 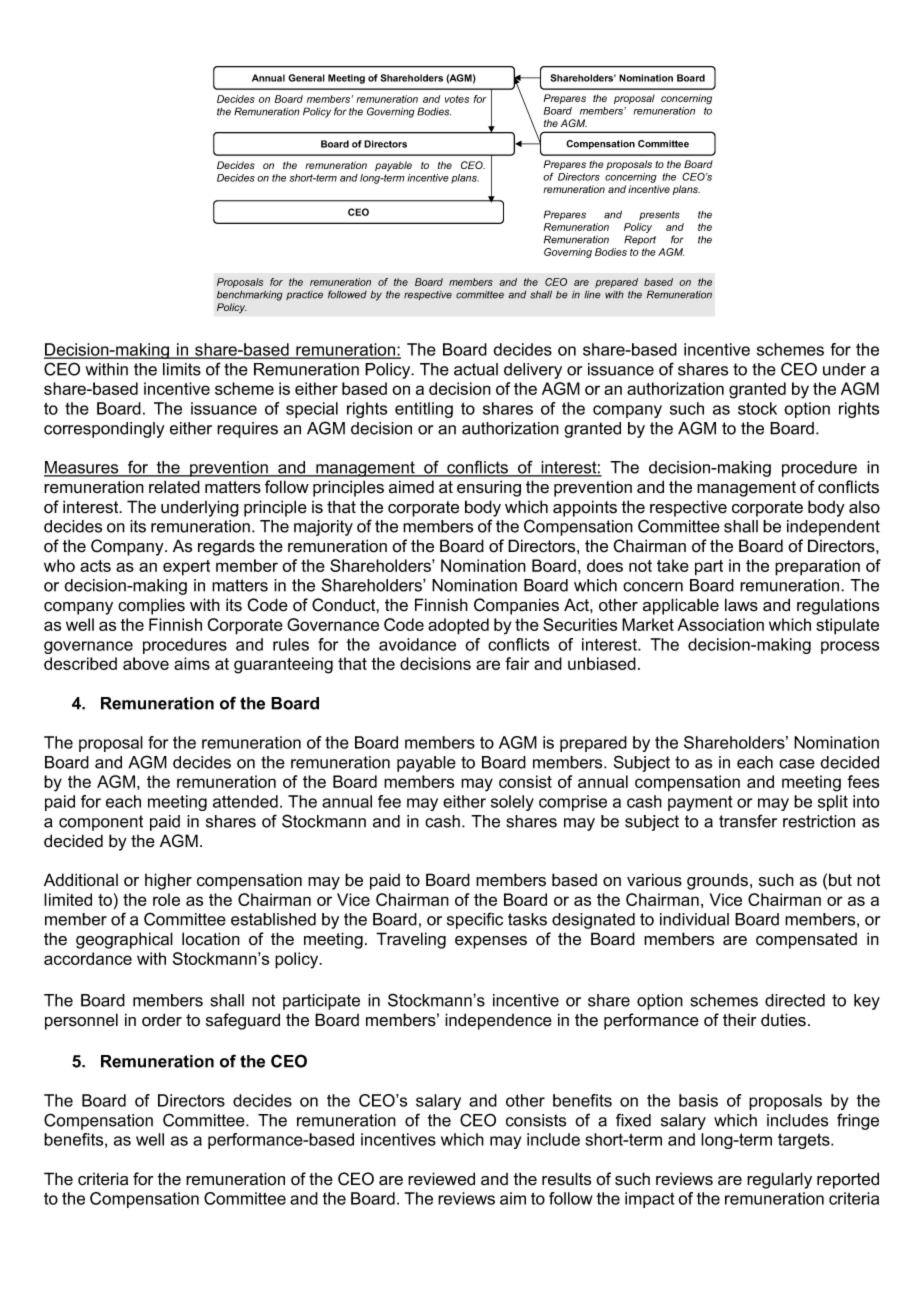 What do you see at coordinates (441, 1179) in the screenshot?
I see `reviewed` at bounding box center [441, 1179].
